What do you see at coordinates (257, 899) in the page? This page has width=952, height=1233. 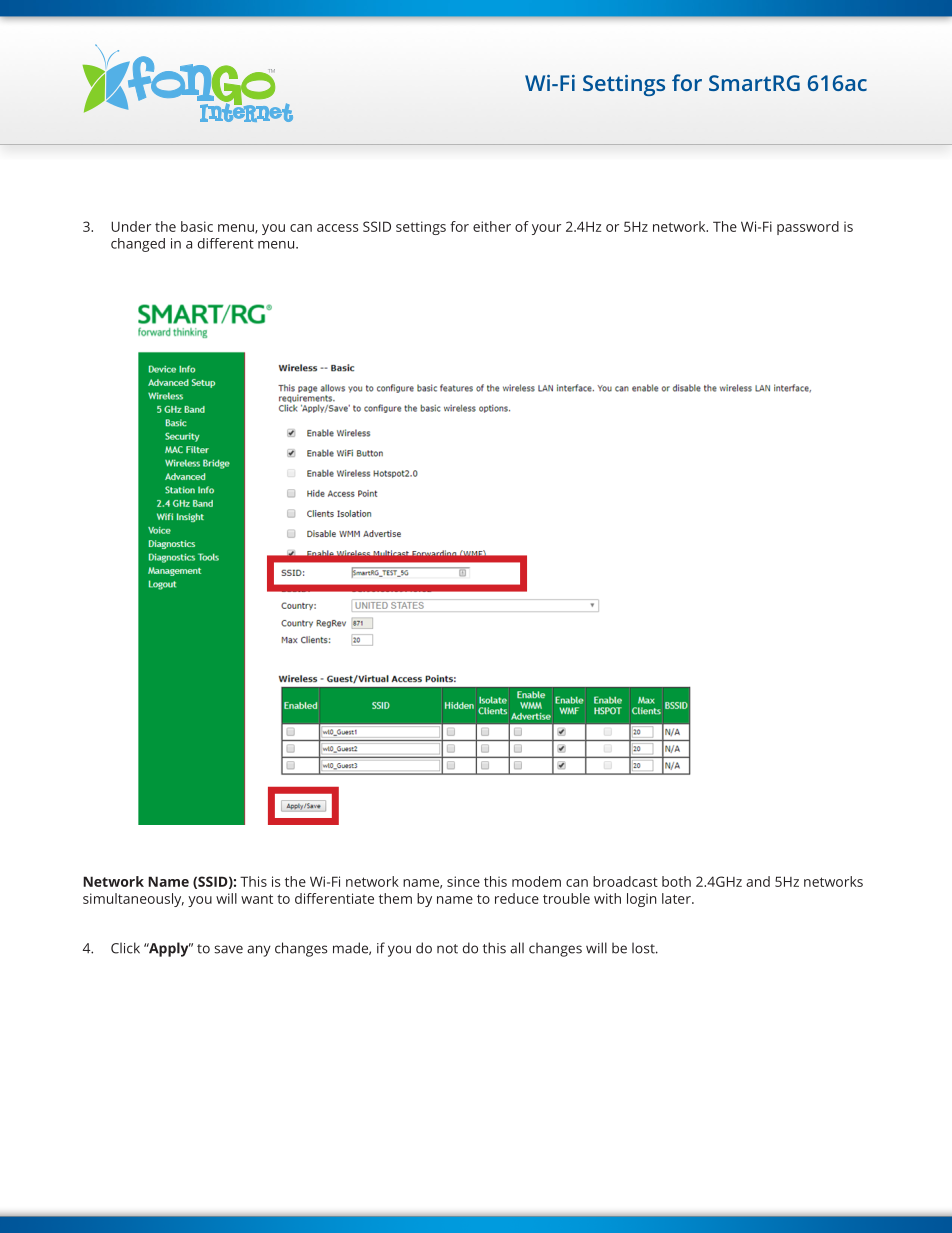 I see `want` at bounding box center [257, 899].
